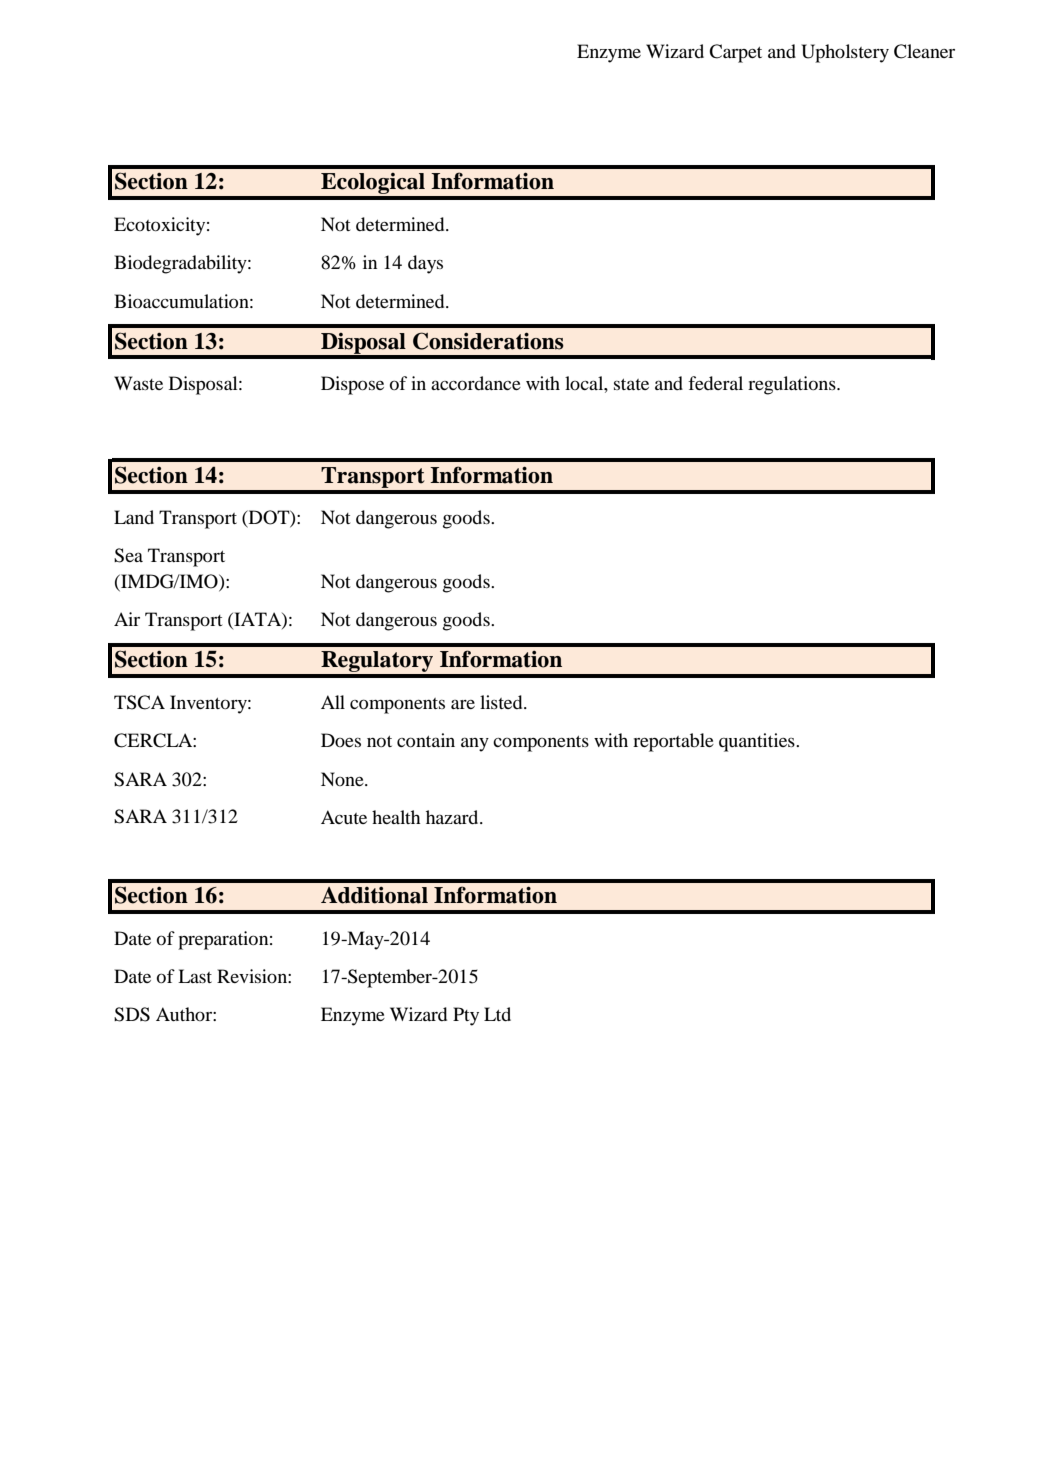 Image resolution: width=1045 pixels, height=1479 pixels. Describe the element at coordinates (425, 264) in the screenshot. I see `days` at that location.
